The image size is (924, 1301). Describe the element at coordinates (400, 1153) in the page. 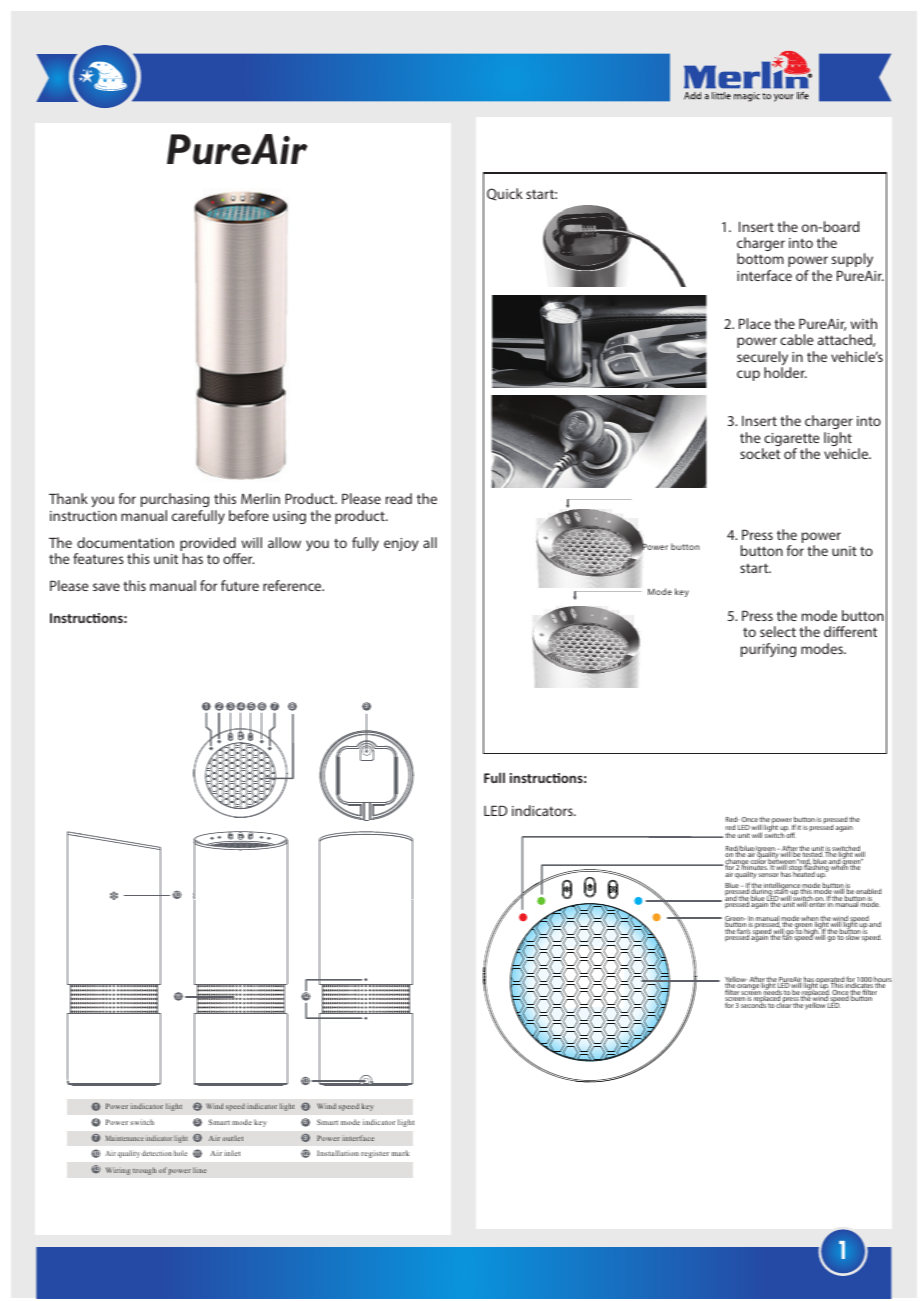

I see `mark` at that location.
